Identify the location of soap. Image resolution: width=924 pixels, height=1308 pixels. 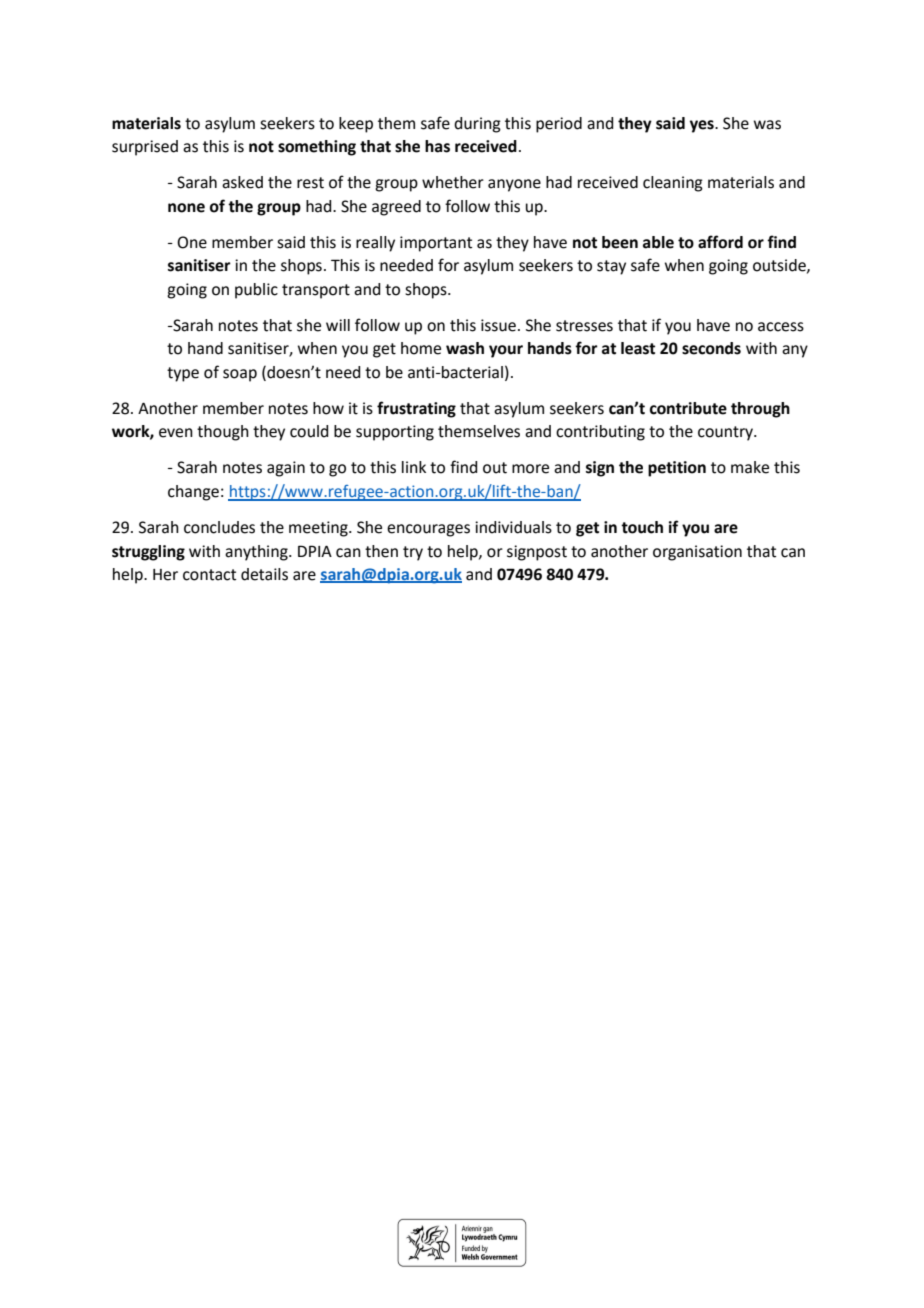
(240, 375).
